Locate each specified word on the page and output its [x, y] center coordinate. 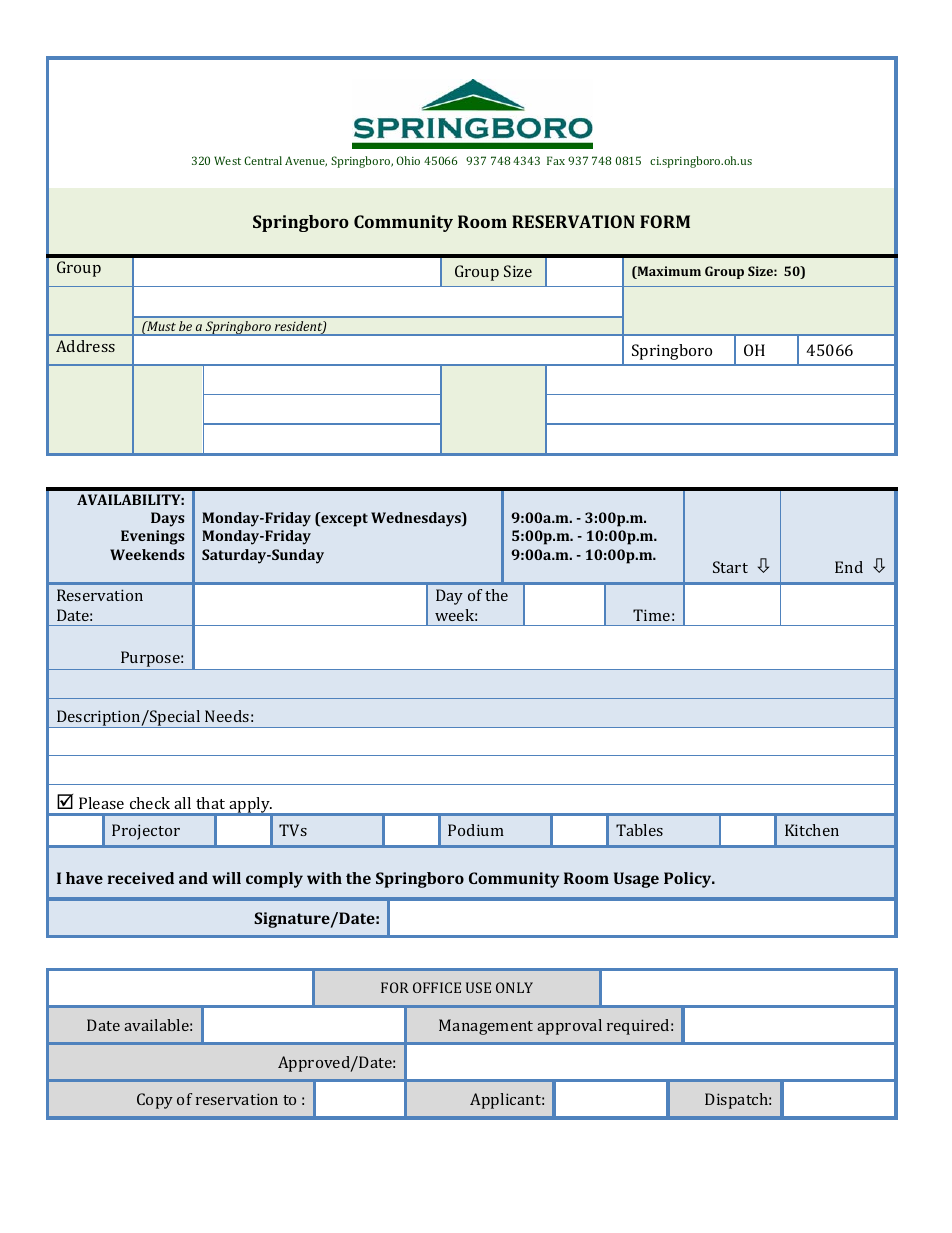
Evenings [152, 537]
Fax [556, 160]
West [227, 160]
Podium [476, 830]
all [182, 803]
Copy [155, 1101]
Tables [639, 830]
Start [730, 567]
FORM [665, 221]
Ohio [408, 160]
